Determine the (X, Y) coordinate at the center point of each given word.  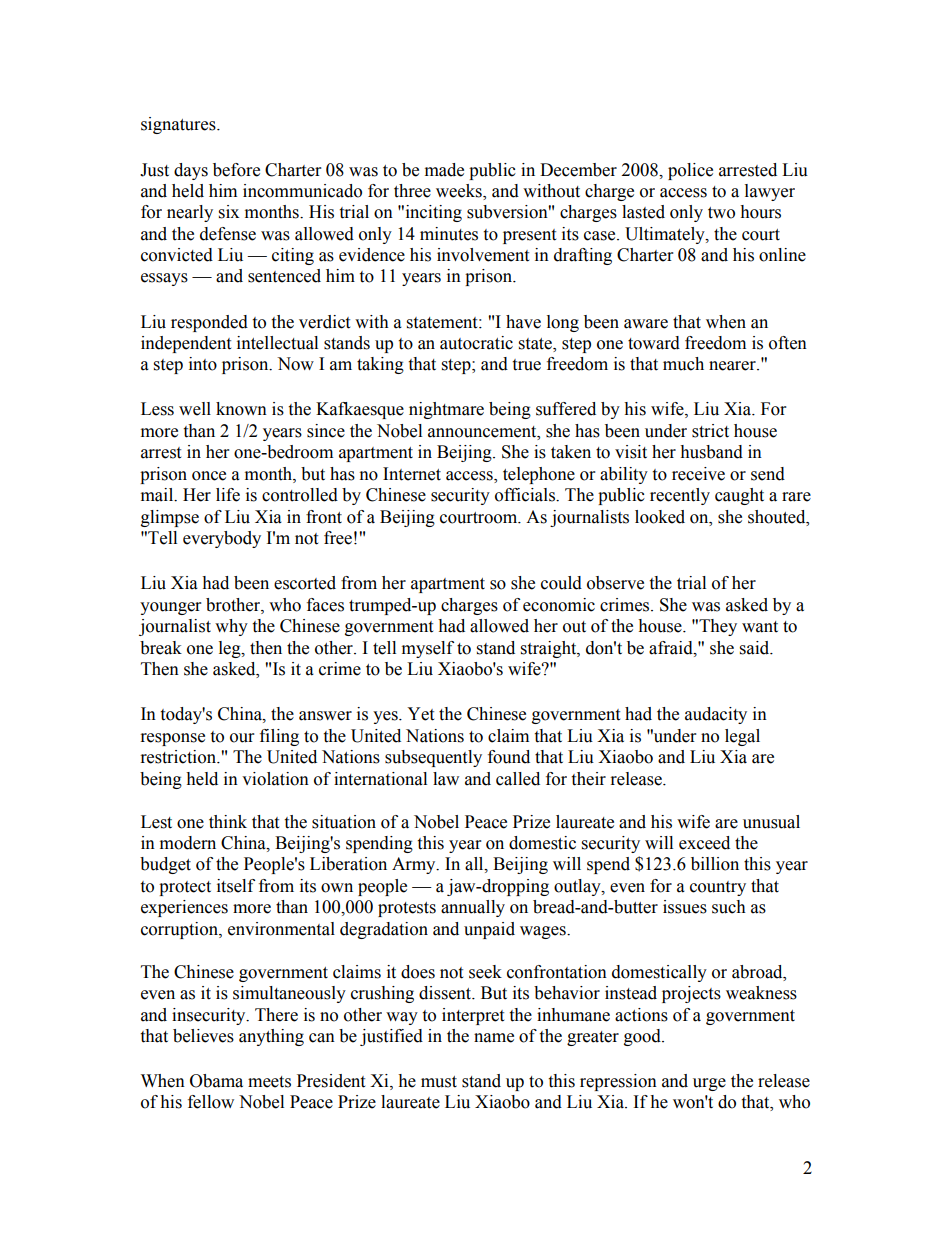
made (444, 170)
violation (275, 779)
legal (742, 737)
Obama (216, 1081)
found (509, 757)
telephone (539, 475)
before (236, 170)
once (209, 476)
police (690, 171)
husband (711, 452)
